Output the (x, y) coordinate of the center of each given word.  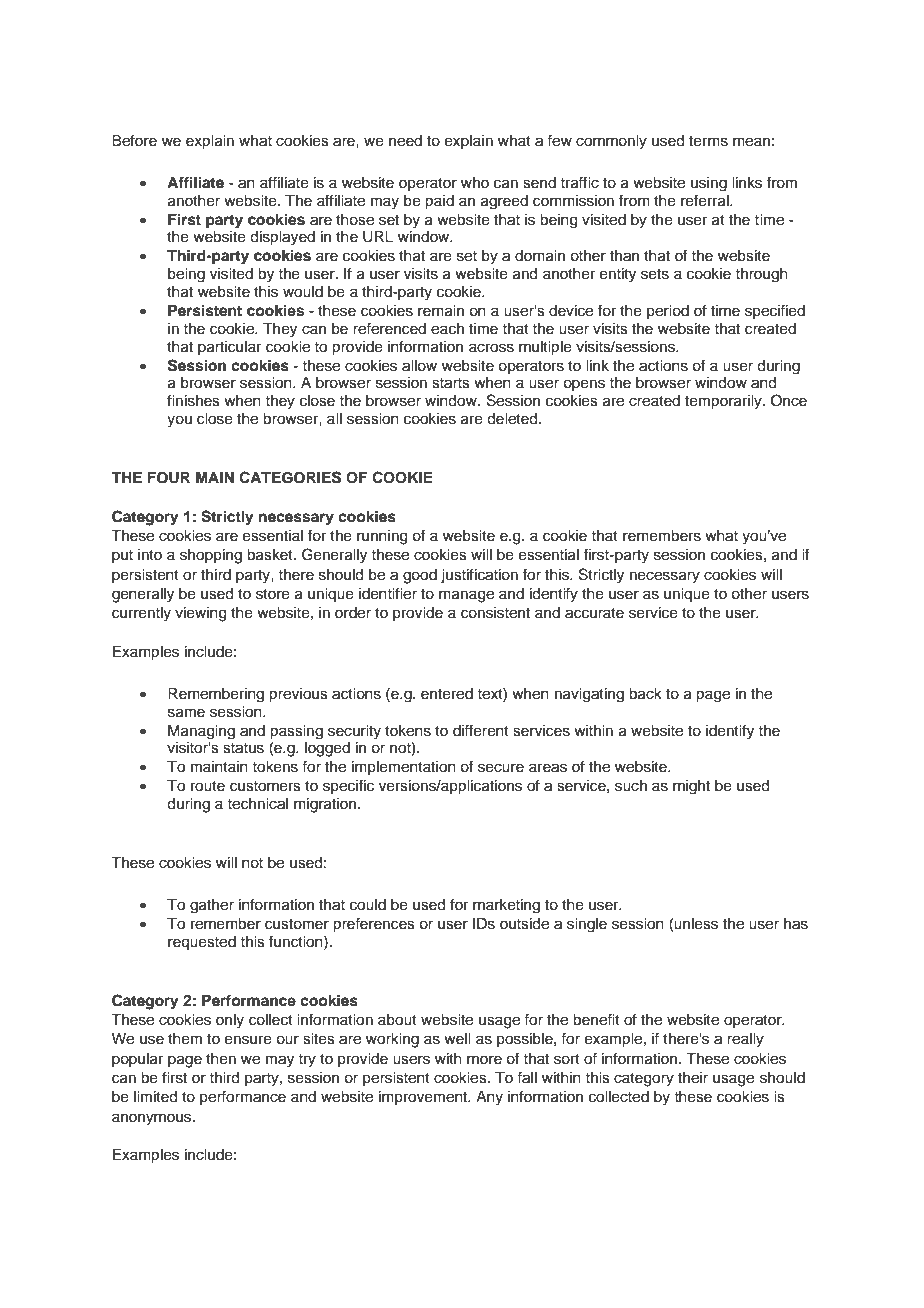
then (221, 1059)
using (709, 184)
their (693, 1078)
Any (489, 1098)
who (475, 182)
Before (134, 140)
